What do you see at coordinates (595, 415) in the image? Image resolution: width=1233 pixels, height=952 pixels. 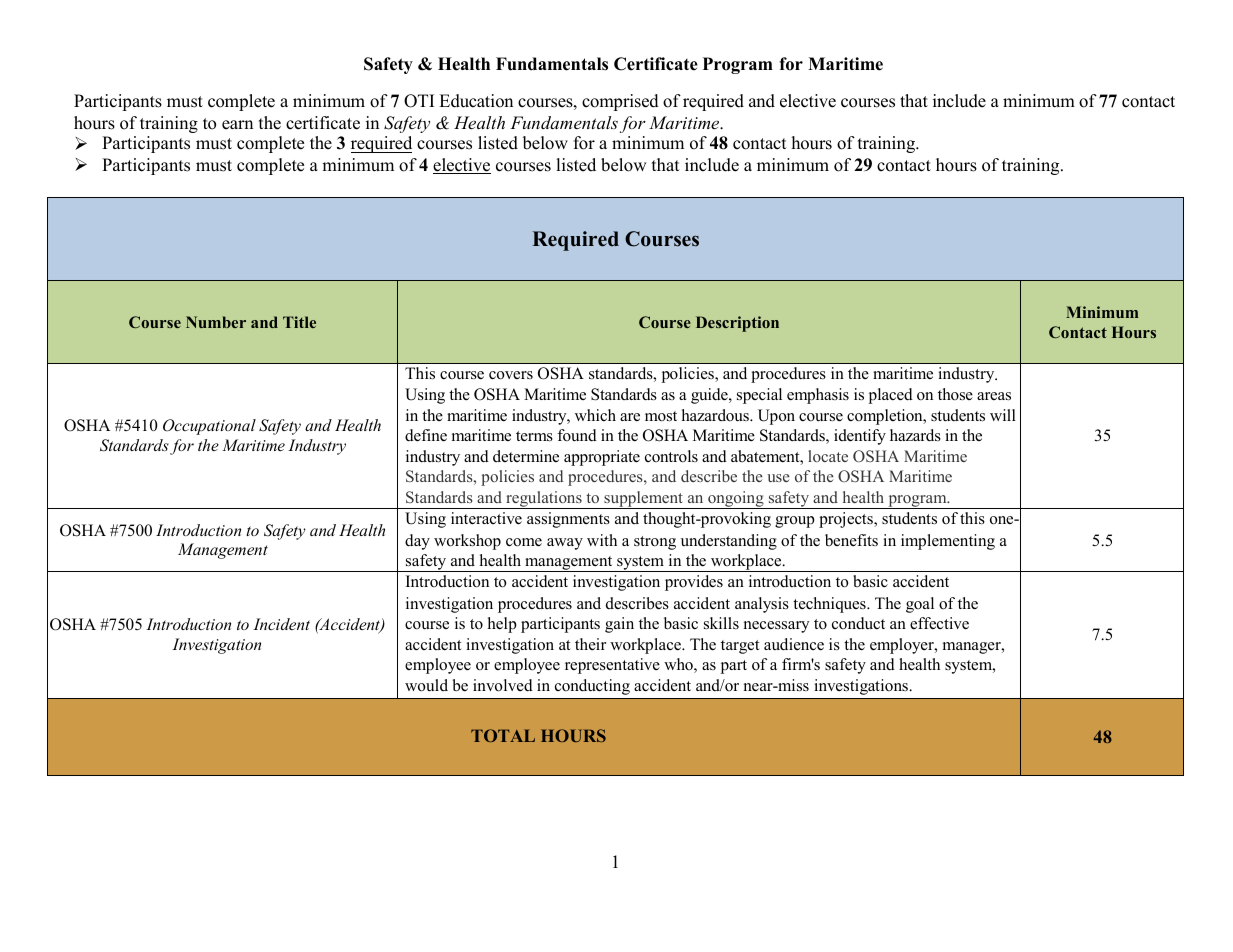 I see `which` at bounding box center [595, 415].
